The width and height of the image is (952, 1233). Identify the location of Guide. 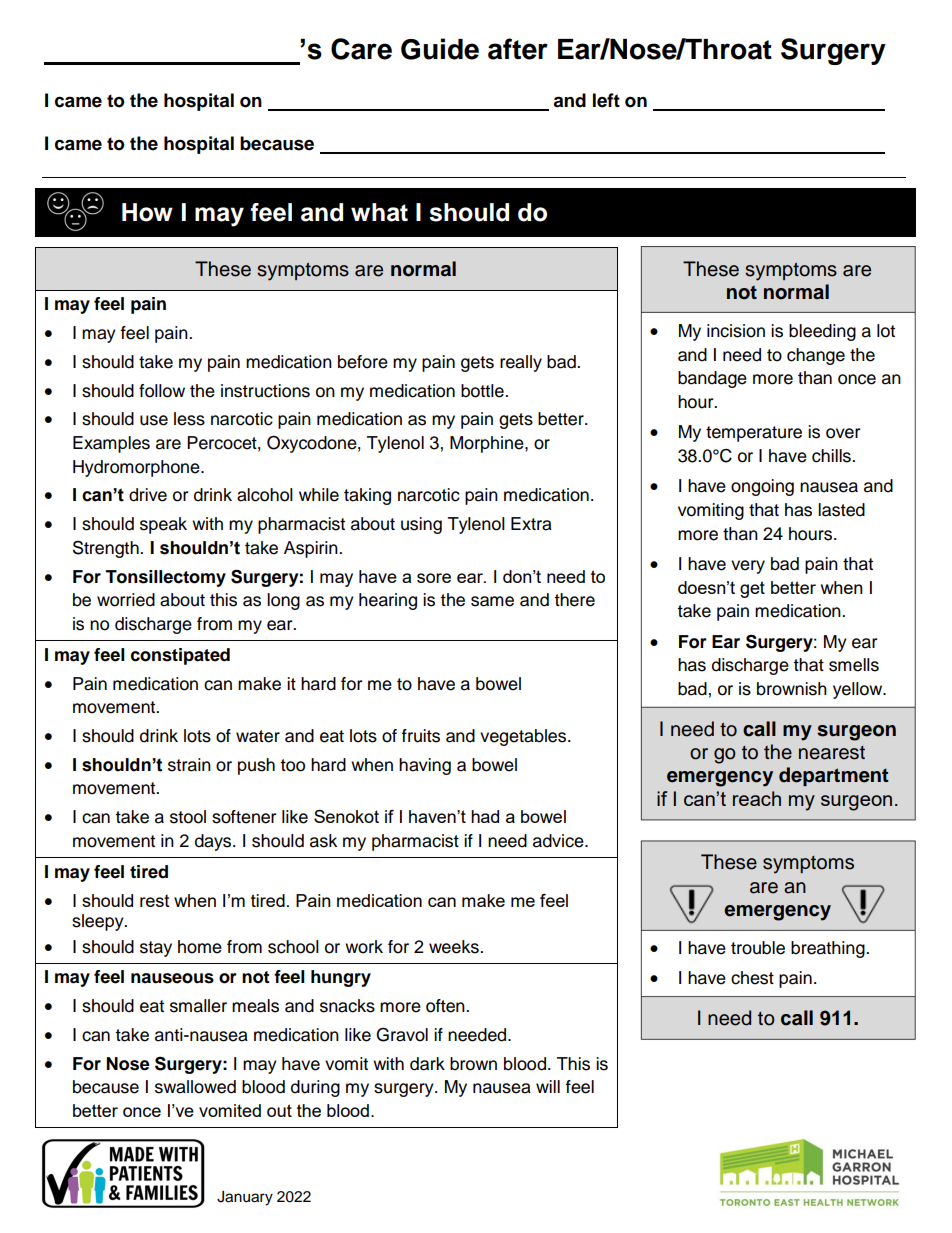
(440, 49).
